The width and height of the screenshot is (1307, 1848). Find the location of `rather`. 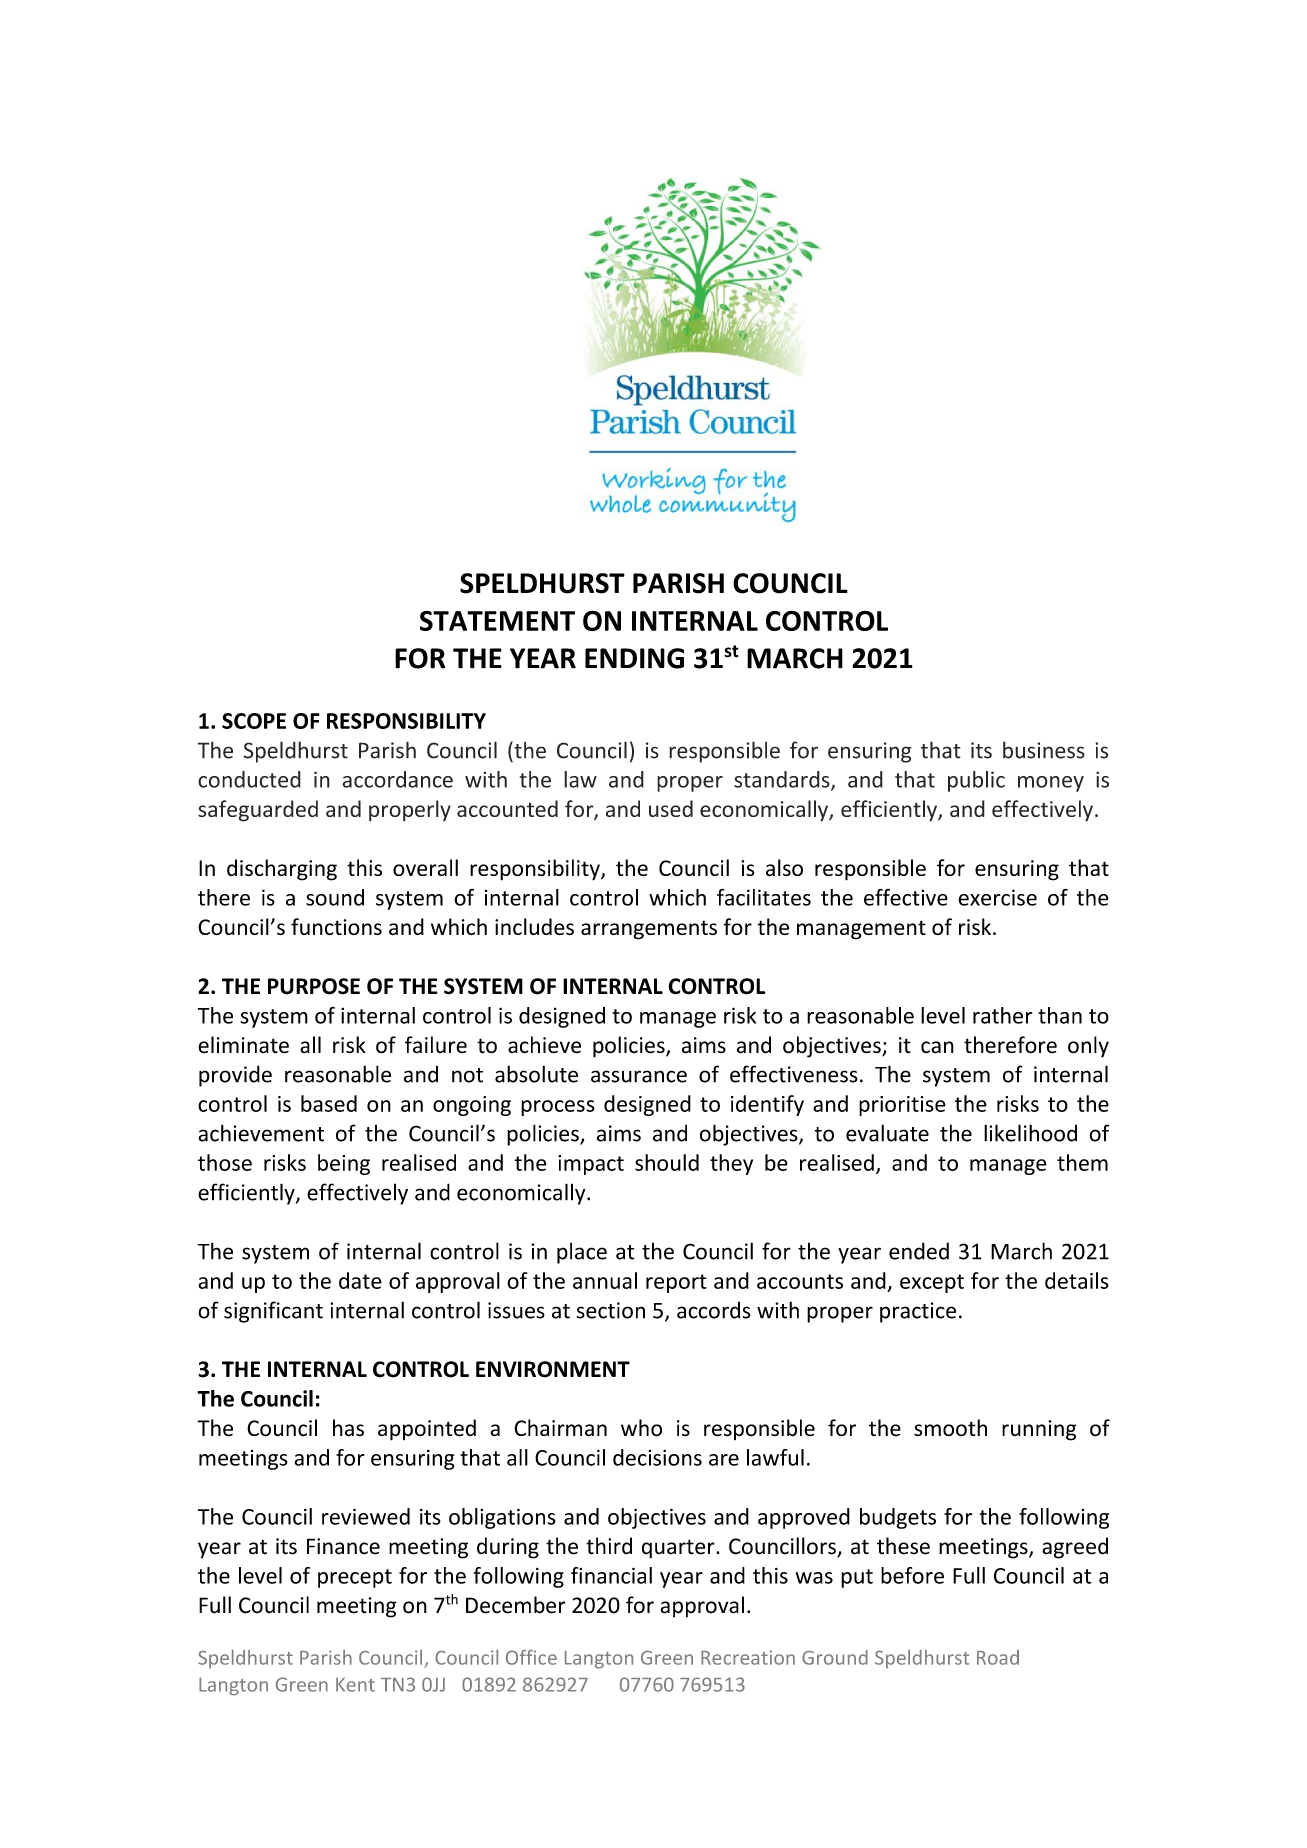

rather is located at coordinates (1002, 1015).
